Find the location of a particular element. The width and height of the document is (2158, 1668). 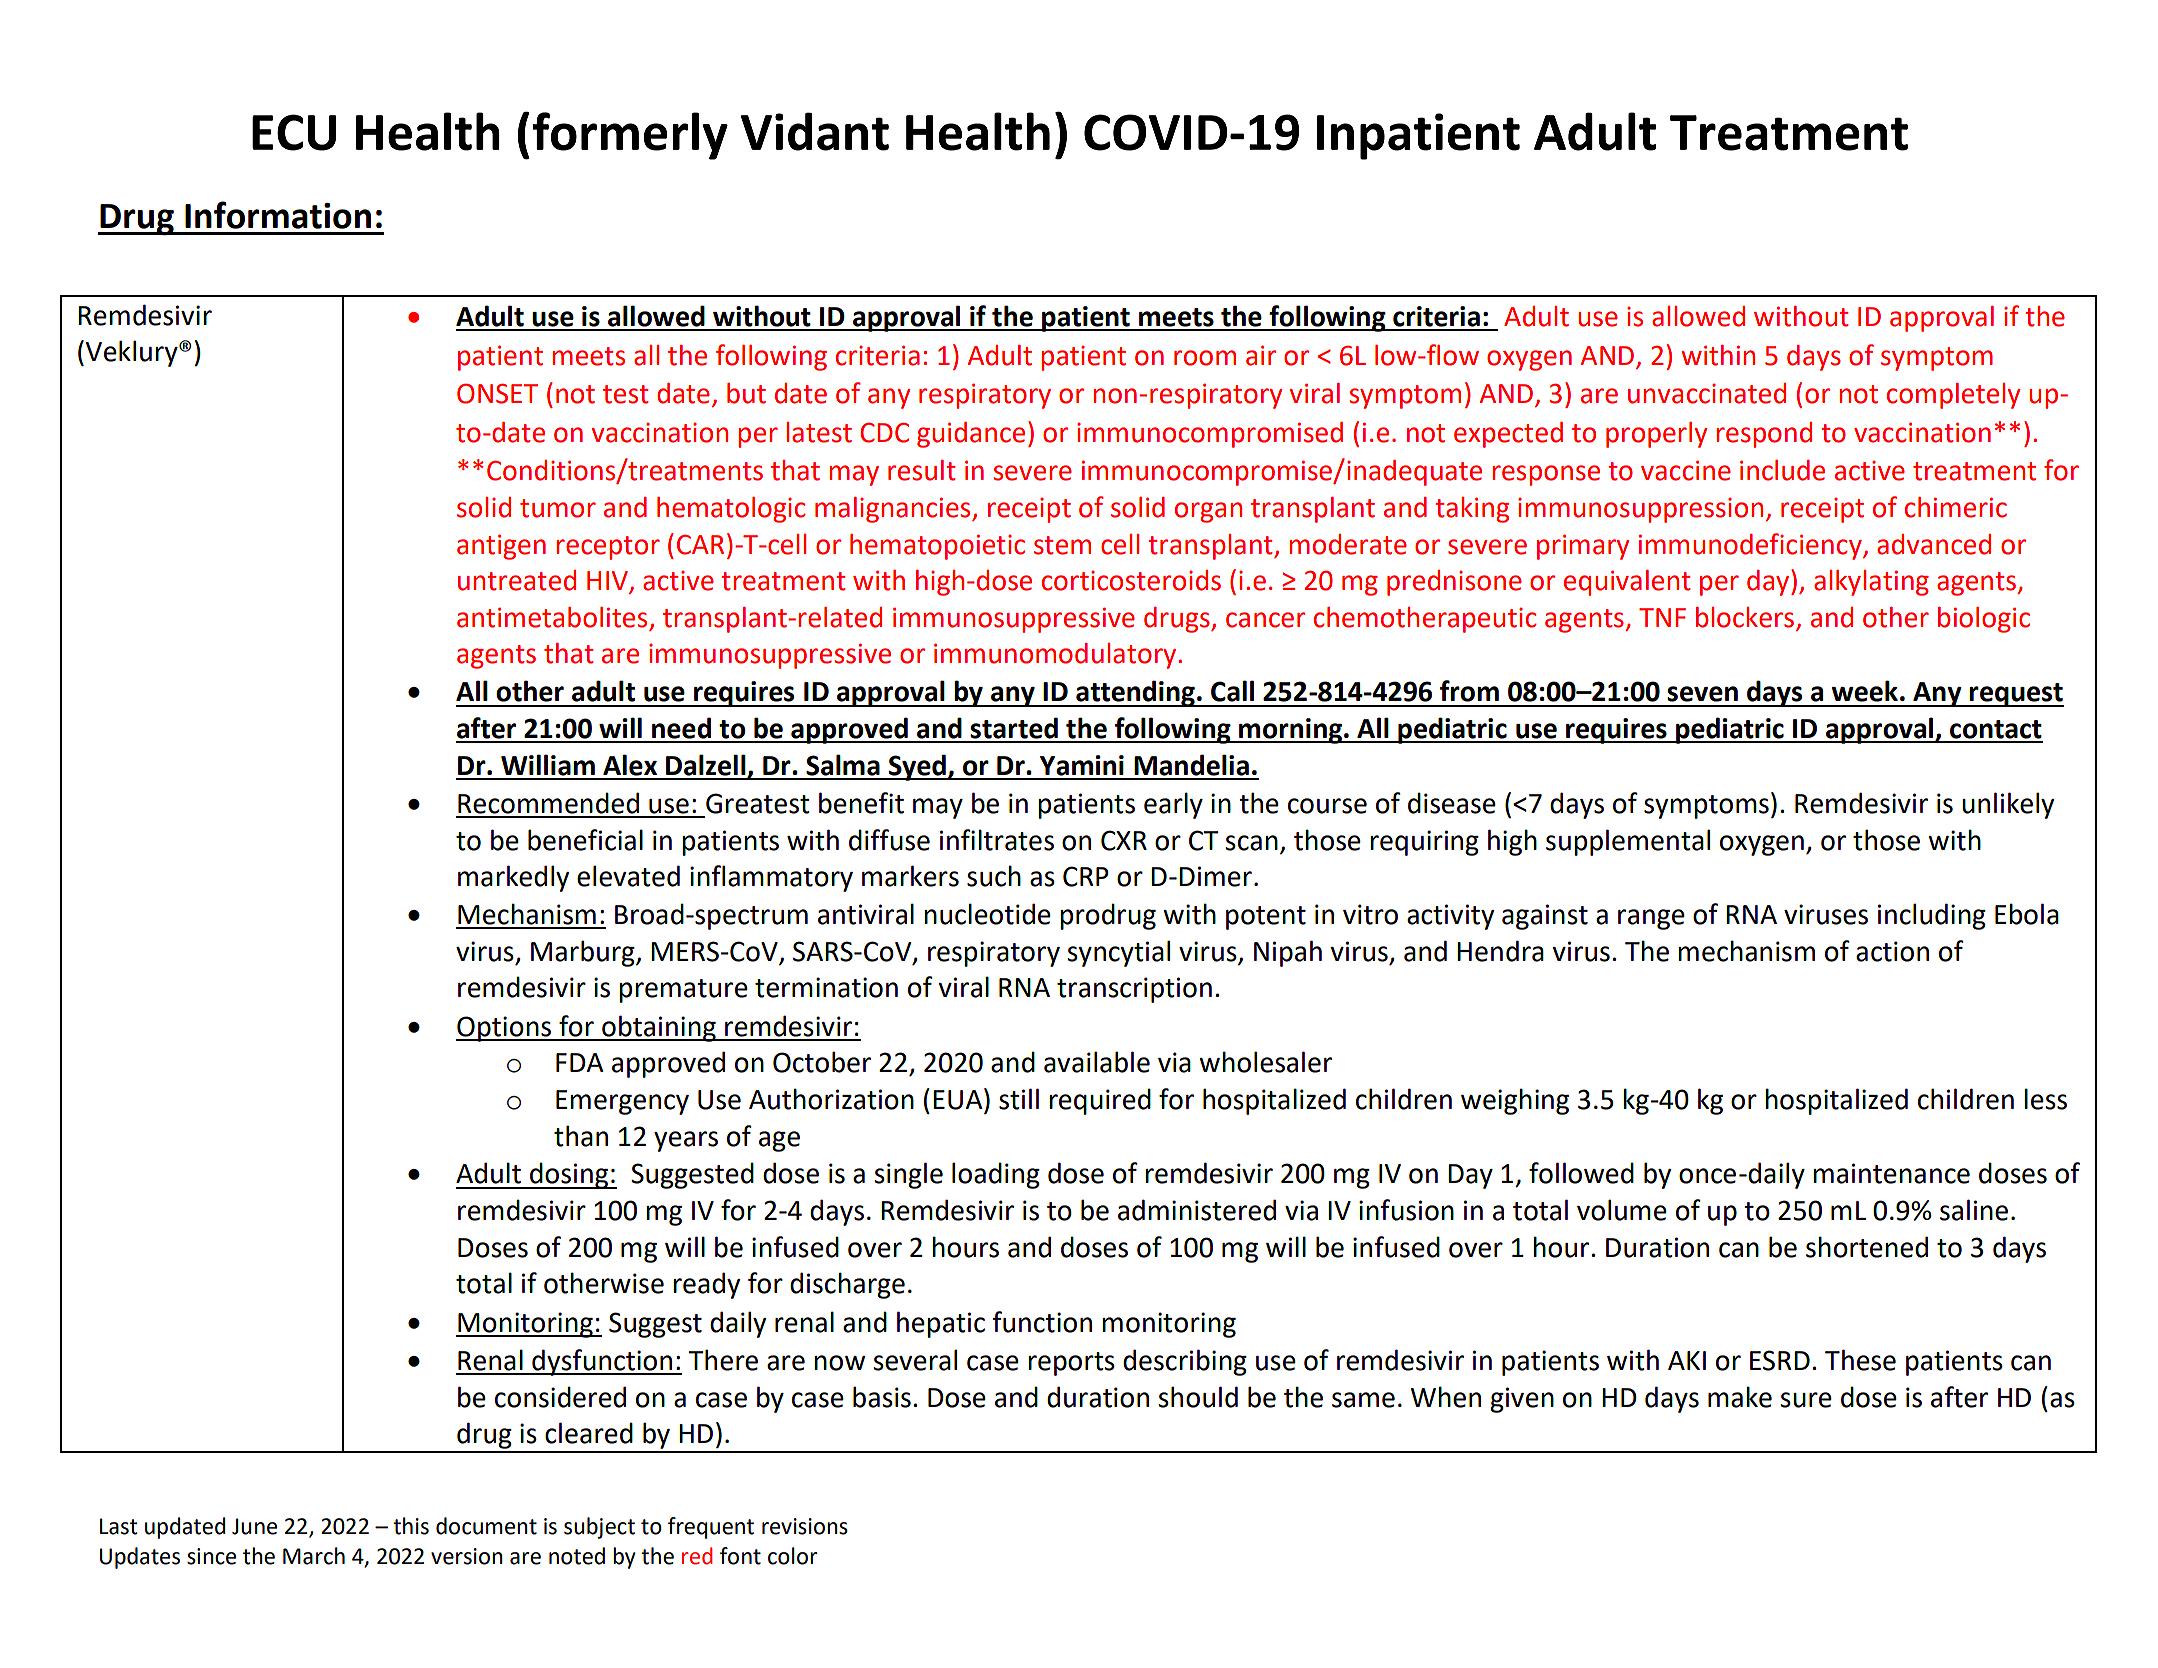

Options is located at coordinates (505, 1029).
